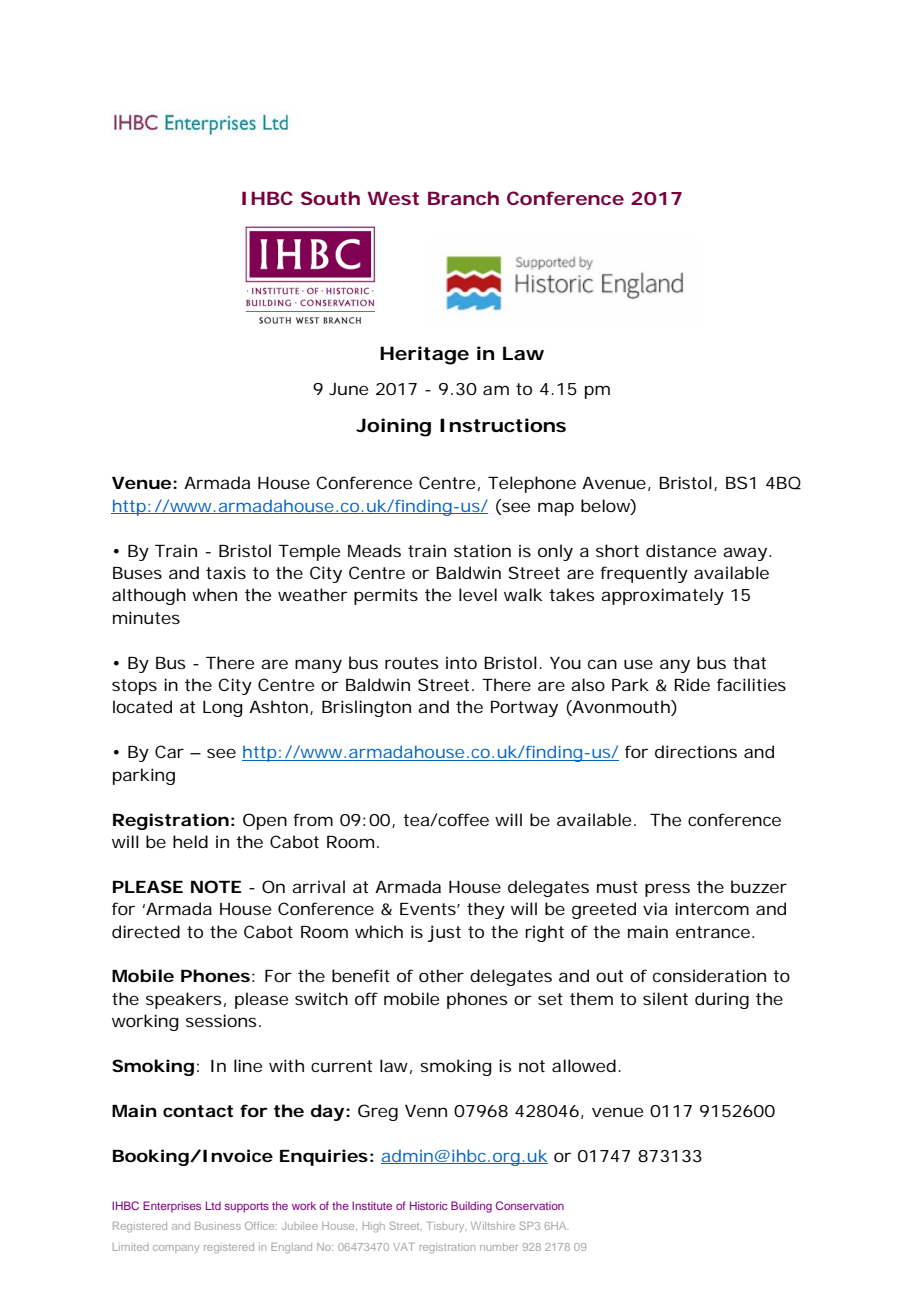  What do you see at coordinates (184, 1000) in the document?
I see `speakers` at bounding box center [184, 1000].
